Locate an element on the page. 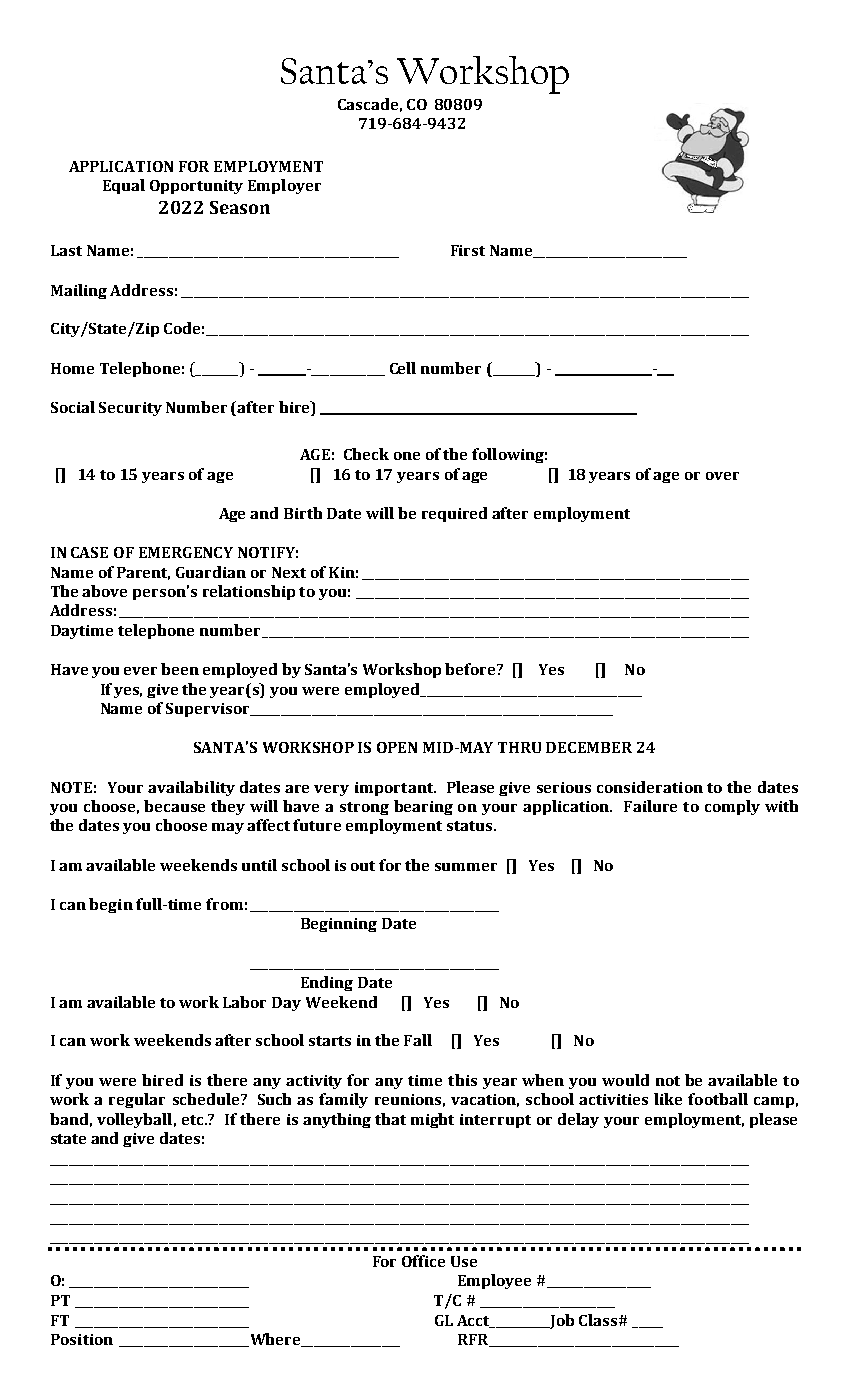  before is located at coordinates (471, 669).
